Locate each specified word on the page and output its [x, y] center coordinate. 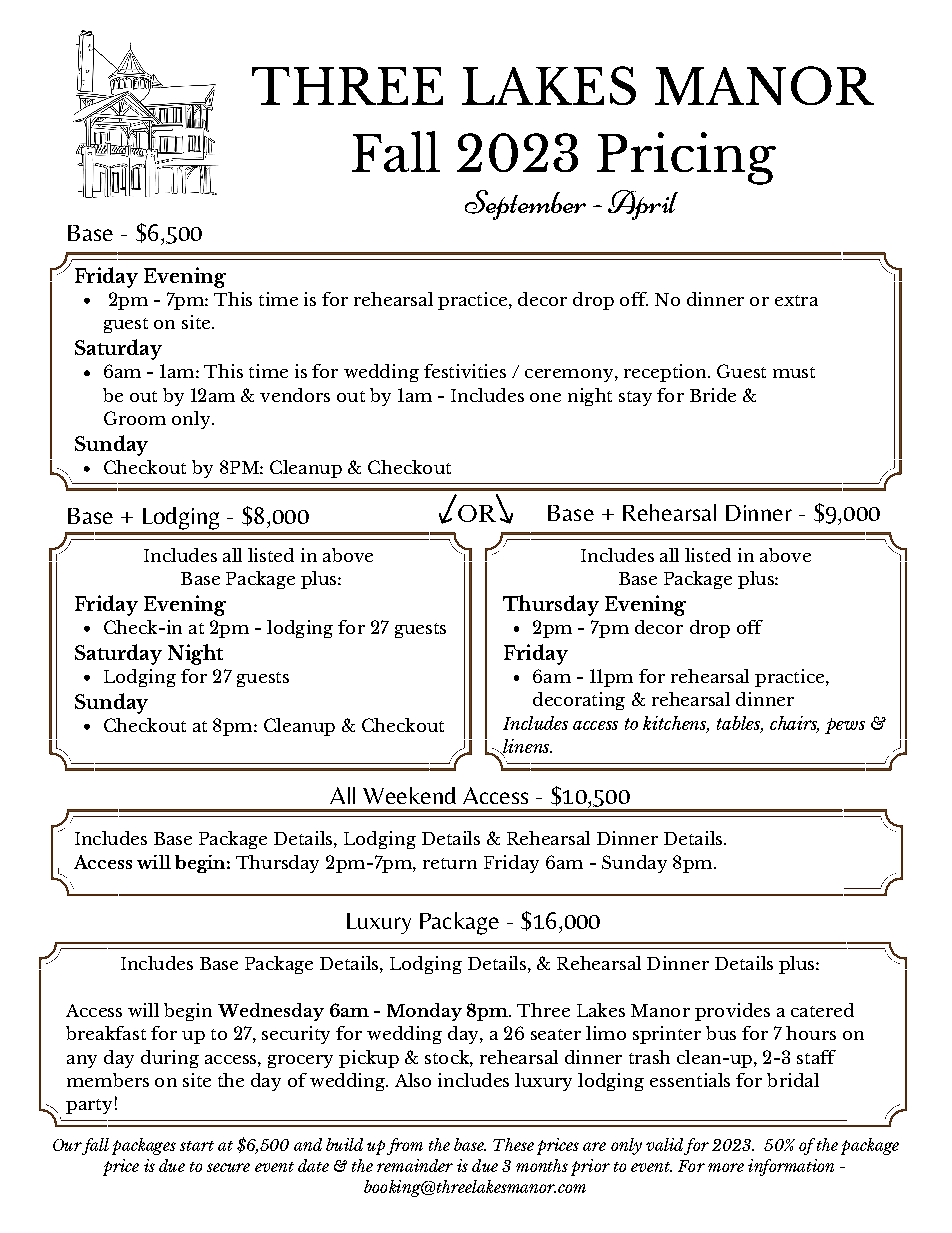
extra [796, 300]
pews [845, 726]
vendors [295, 395]
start [197, 1146]
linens [526, 747]
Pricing [686, 158]
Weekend [409, 795]
